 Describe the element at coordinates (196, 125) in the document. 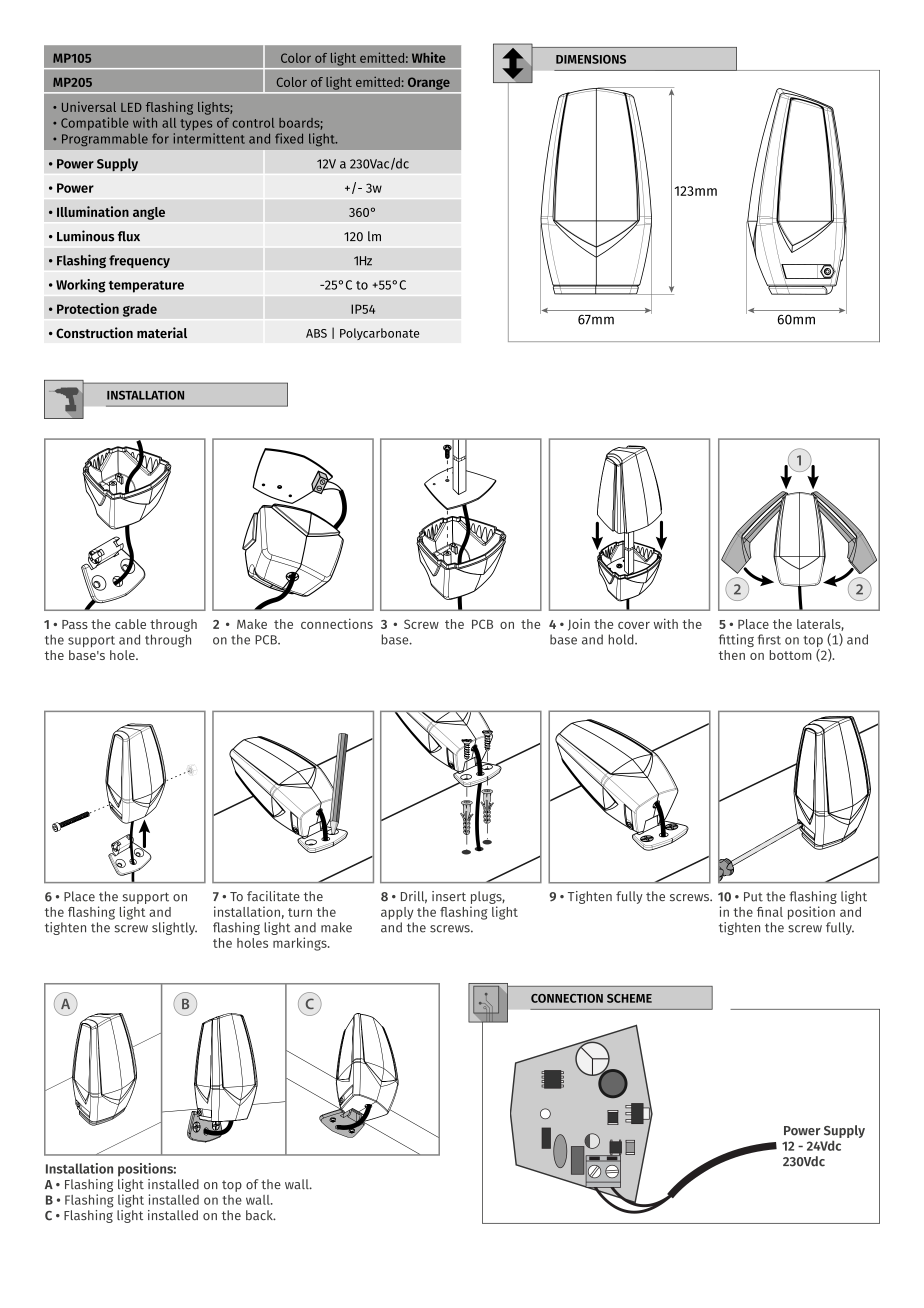

I see `types` at that location.
